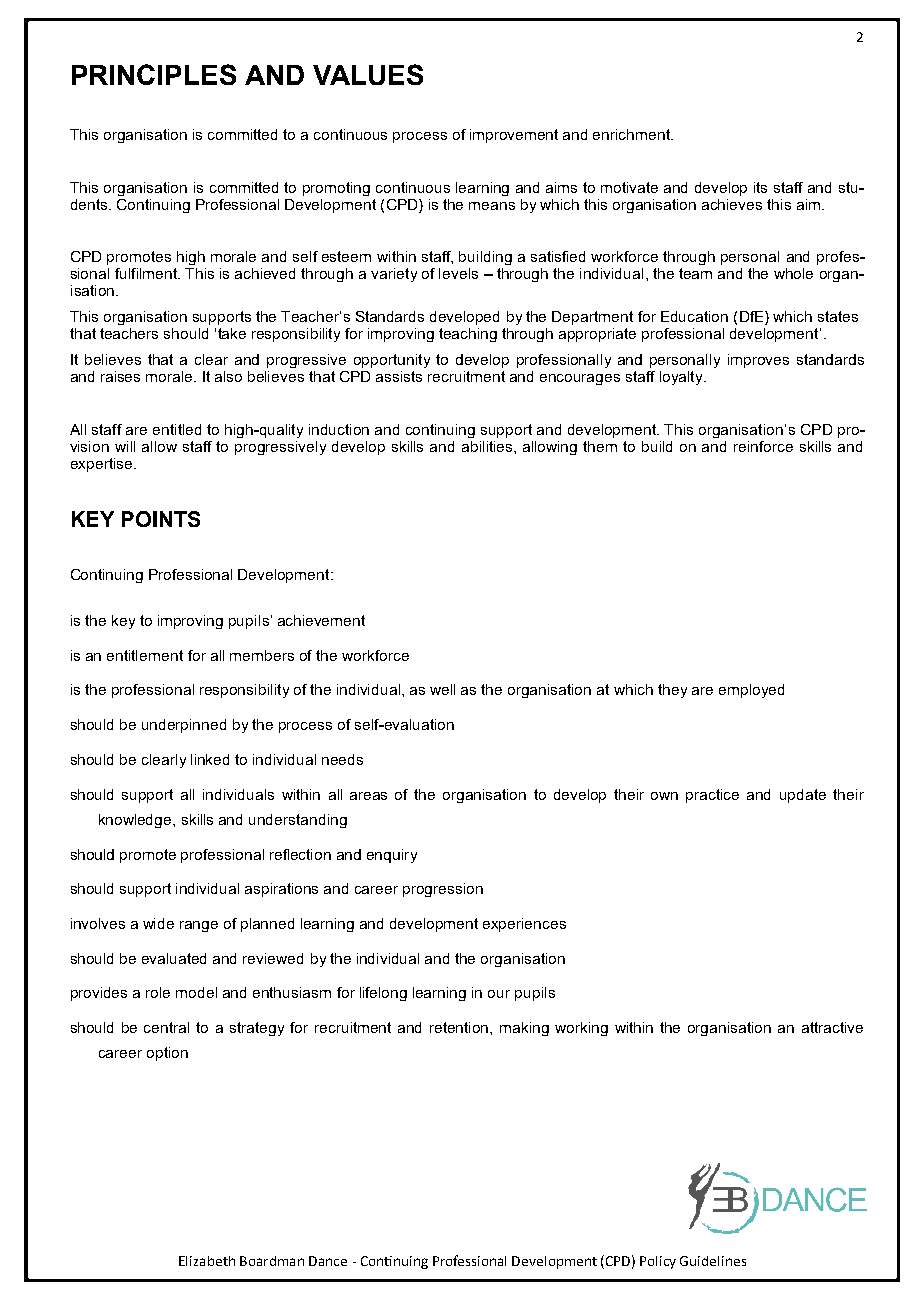 This image has height=1308, width=924. What do you see at coordinates (207, 1261) in the image?
I see `Elizabeth` at bounding box center [207, 1261].
